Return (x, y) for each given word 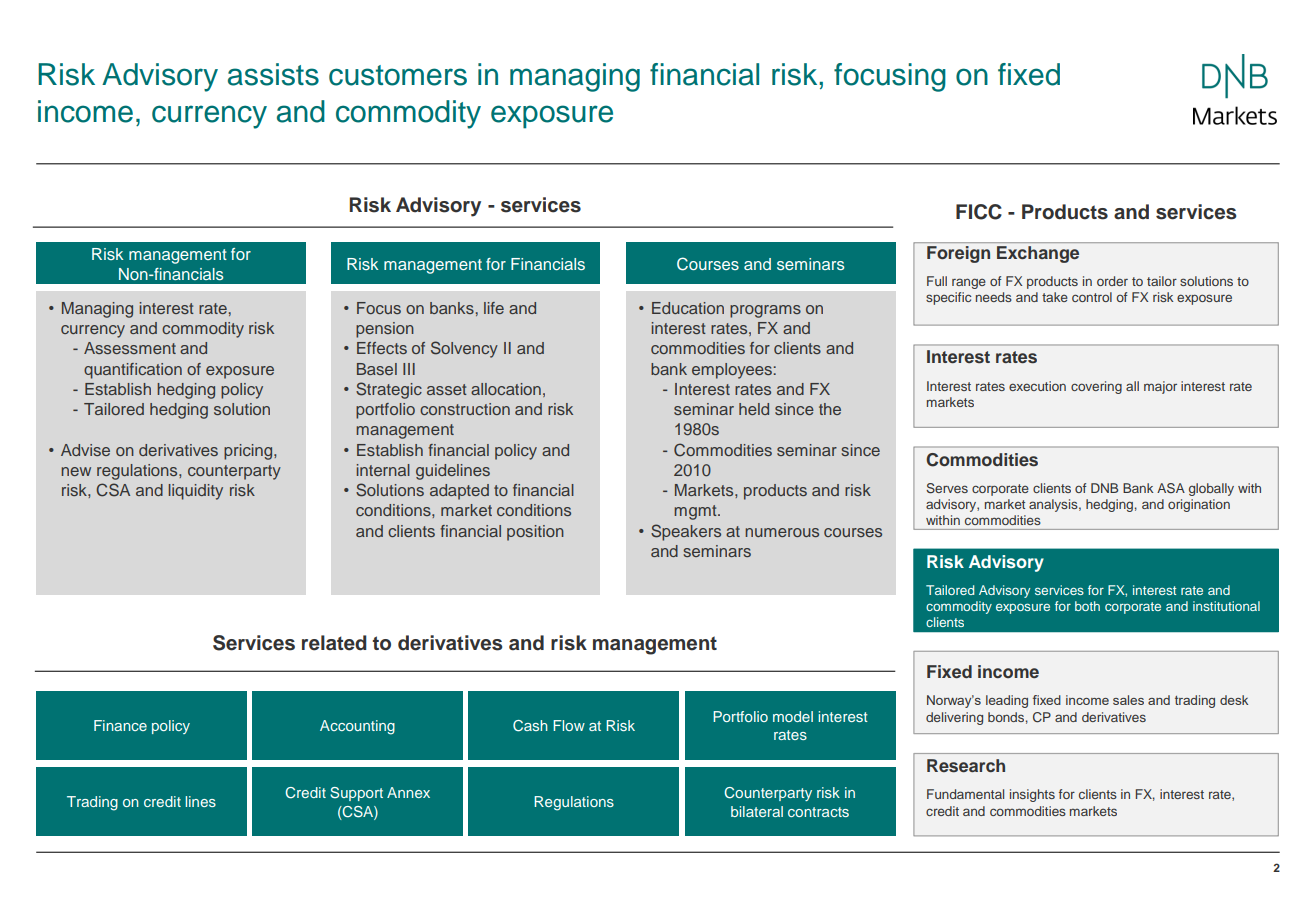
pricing (249, 452)
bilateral (757, 811)
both (1087, 606)
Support (356, 794)
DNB (1104, 488)
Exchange (1038, 254)
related (334, 643)
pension (385, 330)
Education (688, 308)
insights (1032, 795)
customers (398, 75)
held (754, 409)
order (1112, 281)
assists (273, 74)
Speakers (686, 532)
